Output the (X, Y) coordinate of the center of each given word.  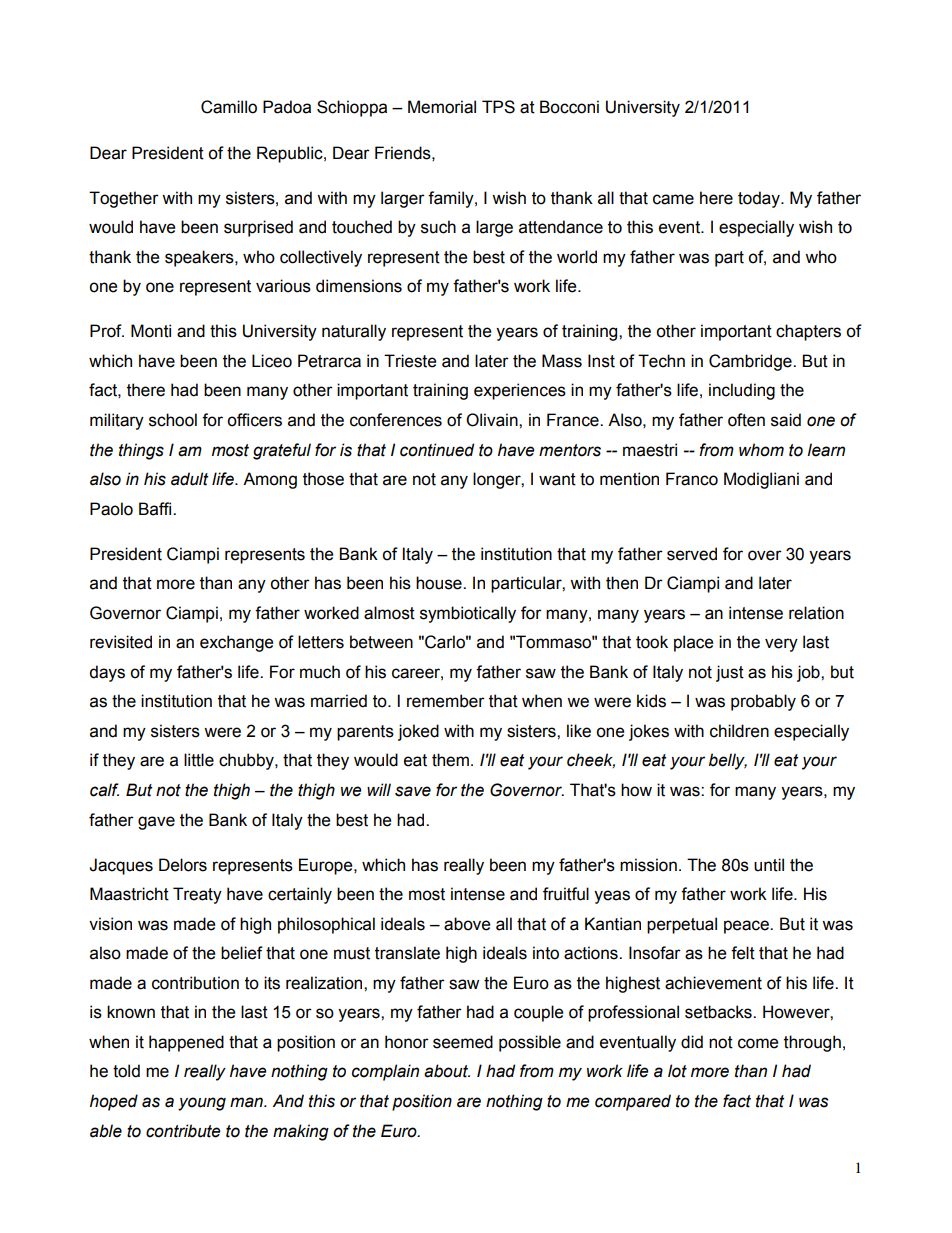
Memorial (442, 107)
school (173, 420)
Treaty (197, 895)
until (769, 865)
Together (124, 199)
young (202, 1104)
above (467, 924)
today (760, 199)
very (781, 645)
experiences (520, 391)
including (742, 391)
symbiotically (468, 614)
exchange (236, 643)
